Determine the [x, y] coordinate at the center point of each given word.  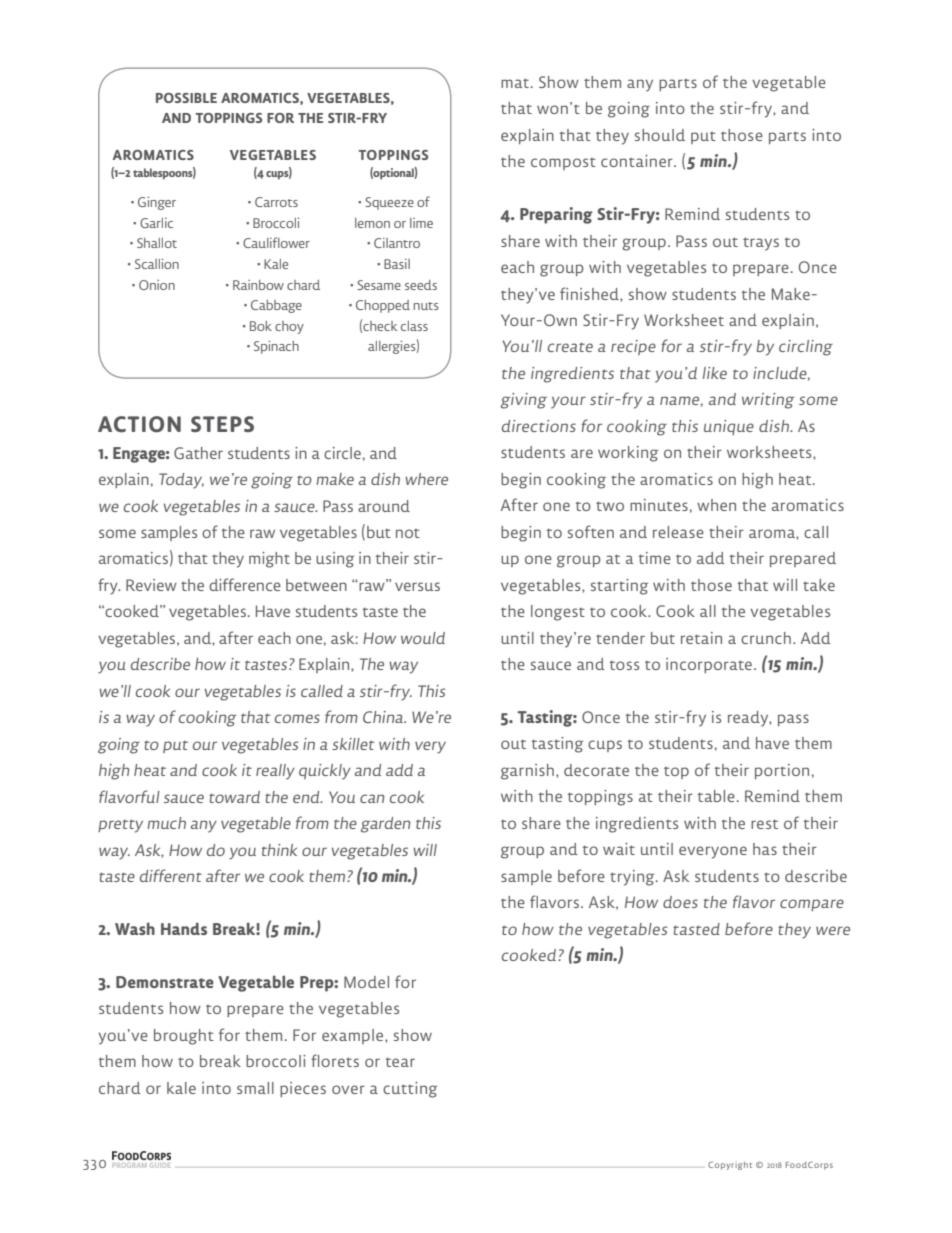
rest [764, 824]
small [255, 1088]
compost [563, 164]
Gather [198, 453]
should [660, 135]
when [716, 505]
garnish [527, 772]
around [384, 506]
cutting [410, 1090]
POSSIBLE [186, 98]
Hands [184, 928]
